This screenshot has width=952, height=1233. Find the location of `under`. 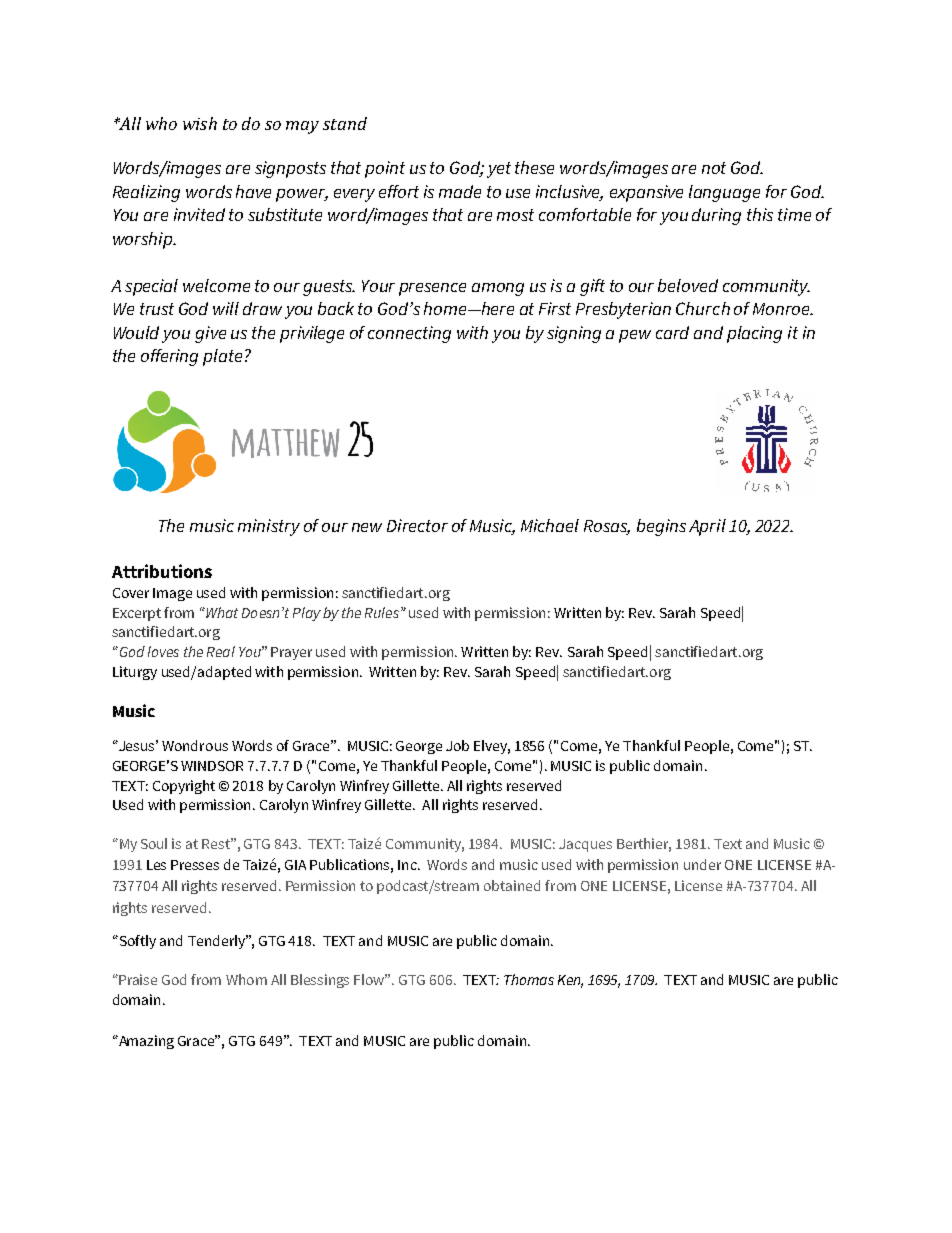

under is located at coordinates (702, 864).
